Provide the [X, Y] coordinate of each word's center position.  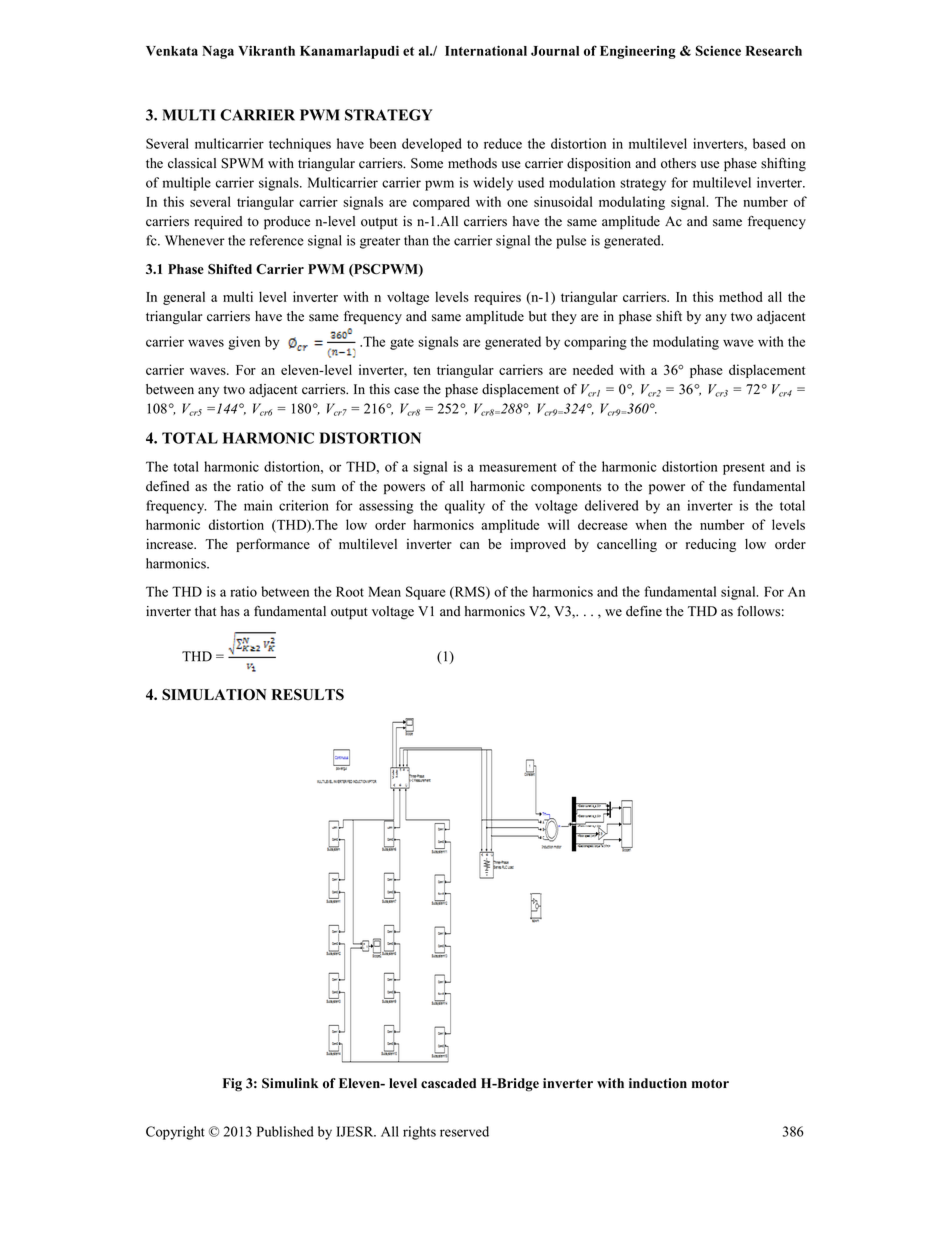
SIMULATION [214, 695]
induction [658, 1083]
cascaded [448, 1083]
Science [718, 50]
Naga [218, 52]
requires [497, 298]
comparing [595, 343]
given [244, 343]
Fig [232, 1085]
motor [710, 1084]
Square [426, 593]
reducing [711, 545]
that [205, 611]
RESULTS [307, 695]
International [486, 50]
